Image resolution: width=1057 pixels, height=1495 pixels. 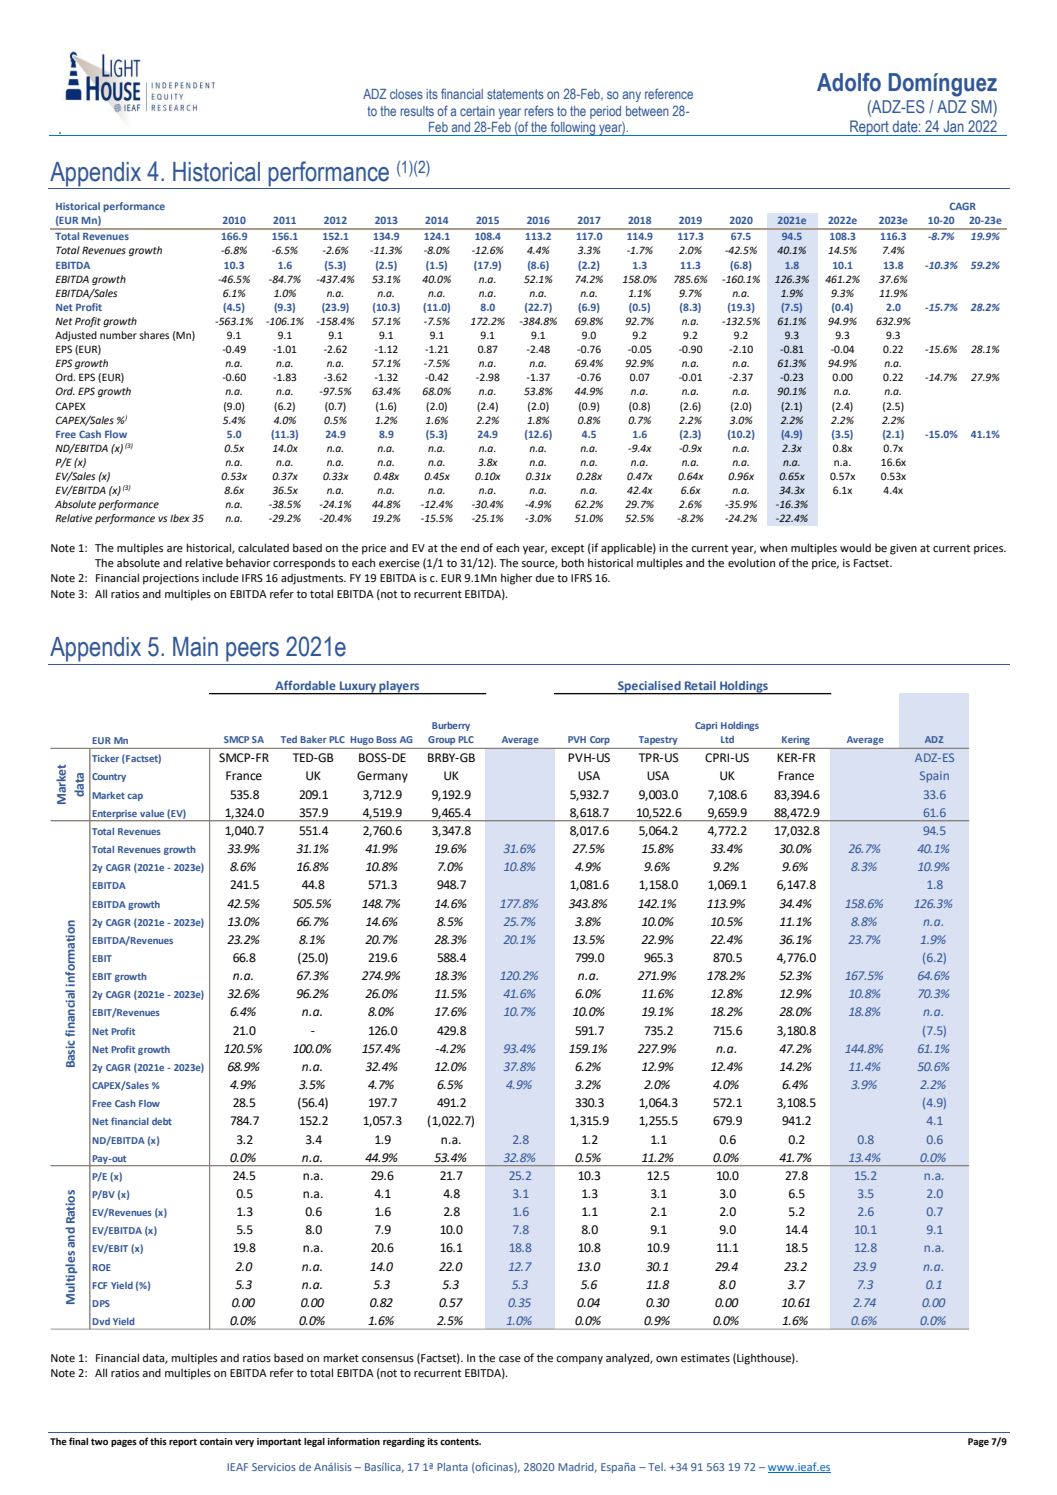 I want to click on case, so click(x=510, y=1359).
